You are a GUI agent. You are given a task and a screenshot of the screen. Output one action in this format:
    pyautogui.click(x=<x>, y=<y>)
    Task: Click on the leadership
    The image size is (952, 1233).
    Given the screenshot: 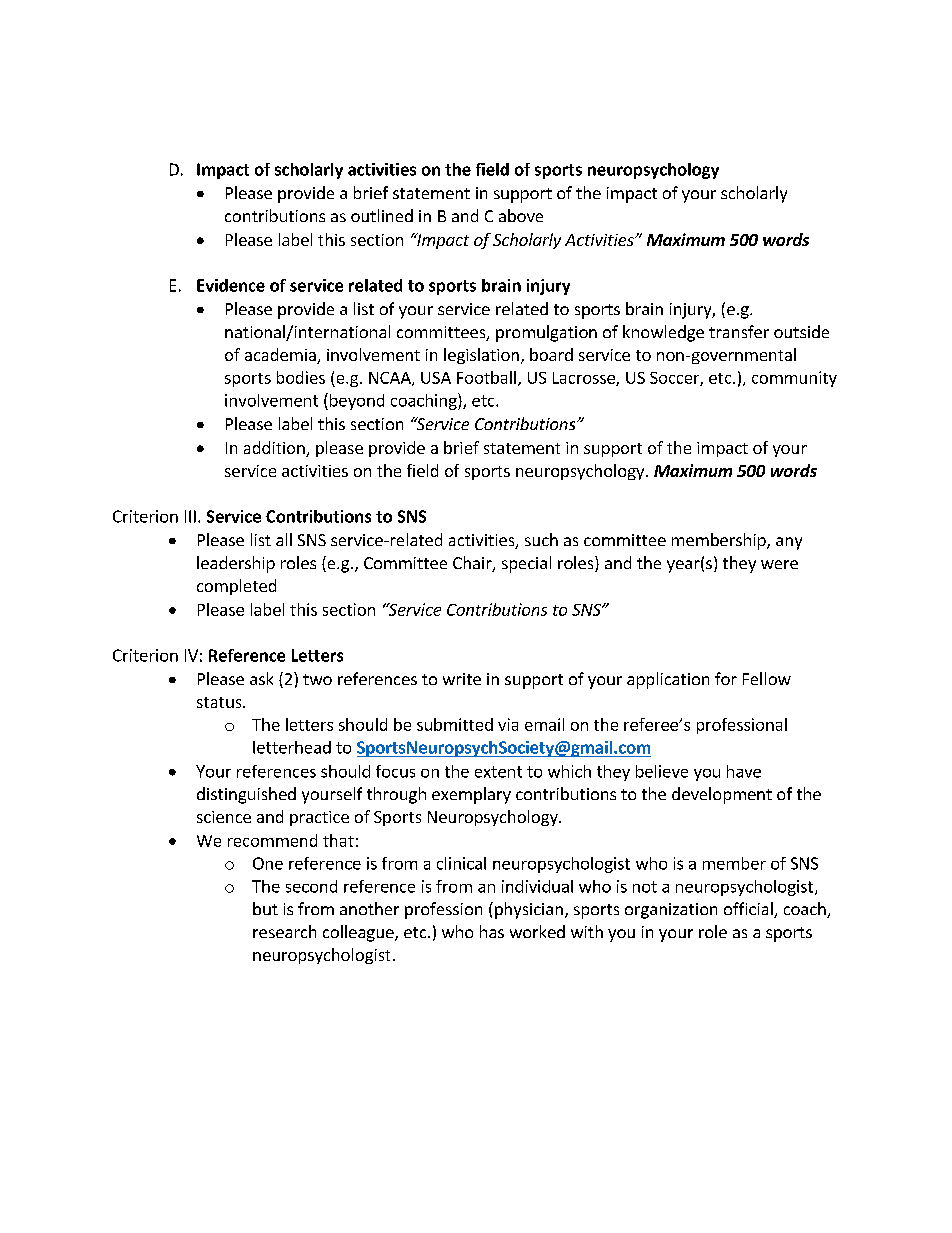 What is the action you would take?
    pyautogui.click(x=236, y=564)
